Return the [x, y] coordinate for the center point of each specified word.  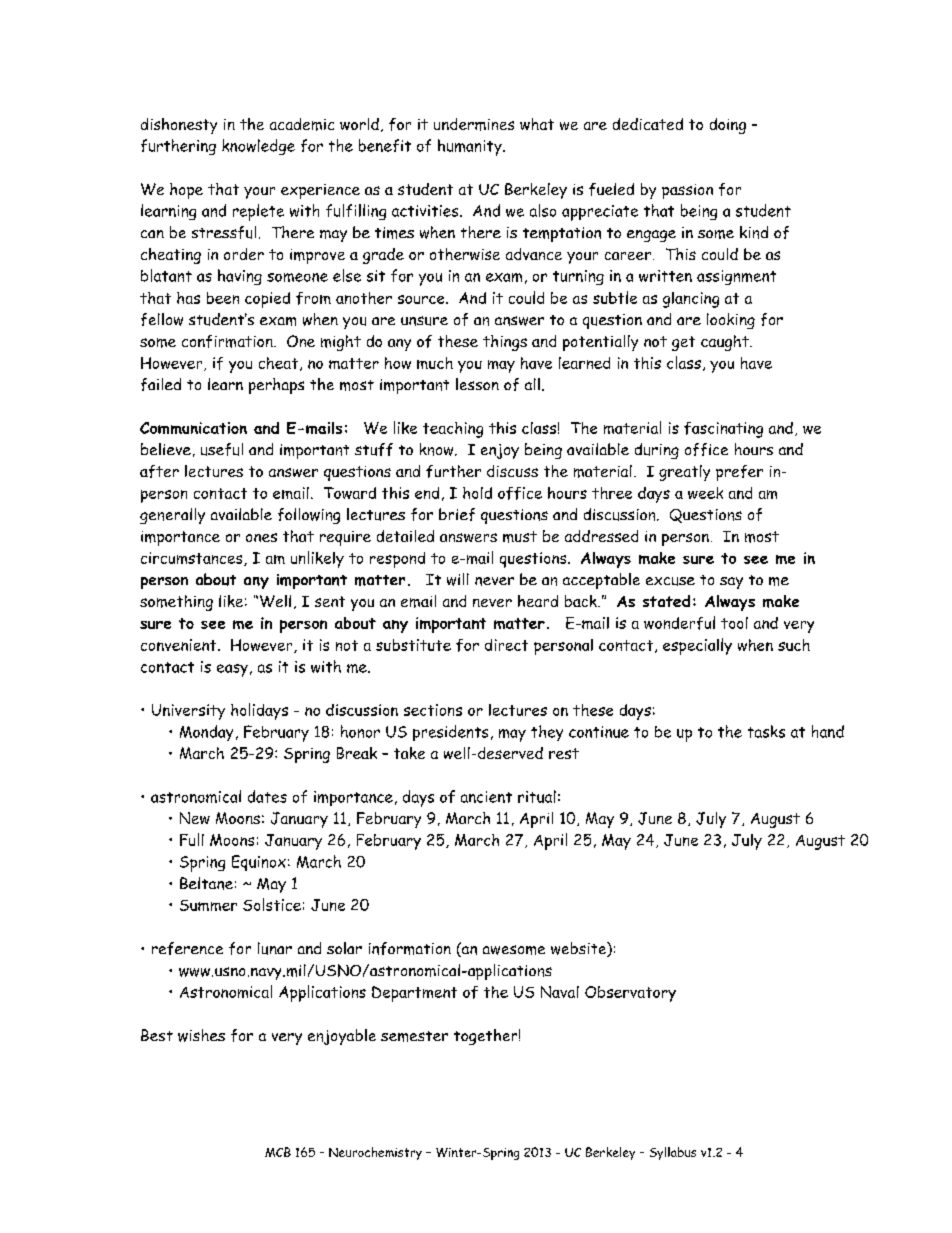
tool [734, 623]
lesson [477, 384]
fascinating [723, 430]
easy [232, 670]
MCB [278, 1152]
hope [186, 191]
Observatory [630, 994]
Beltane [206, 883]
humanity [471, 147]
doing [728, 126]
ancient [486, 797]
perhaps [276, 386]
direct [506, 645]
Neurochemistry [375, 1153]
